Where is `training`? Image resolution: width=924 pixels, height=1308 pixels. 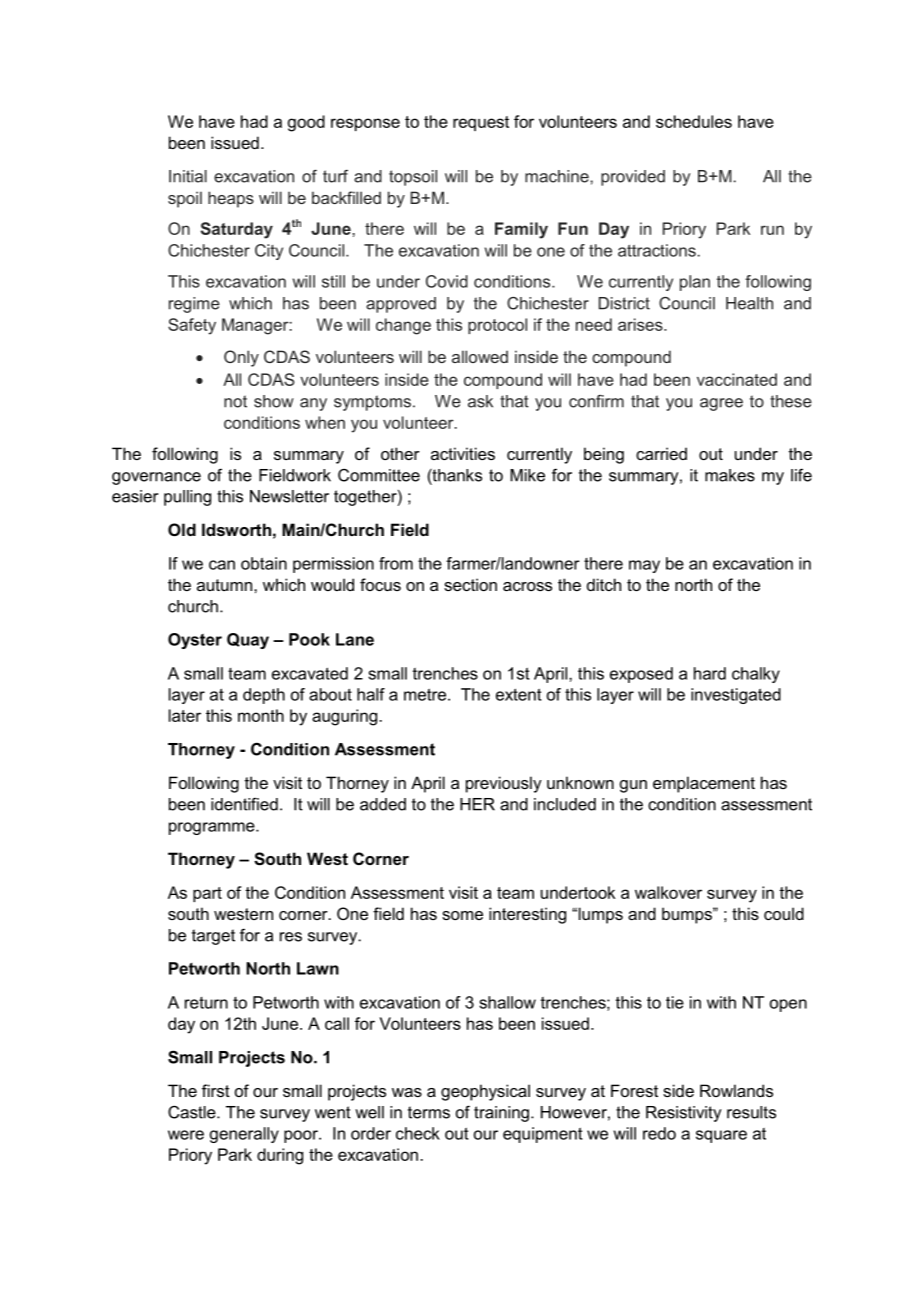 training is located at coordinates (501, 1114).
